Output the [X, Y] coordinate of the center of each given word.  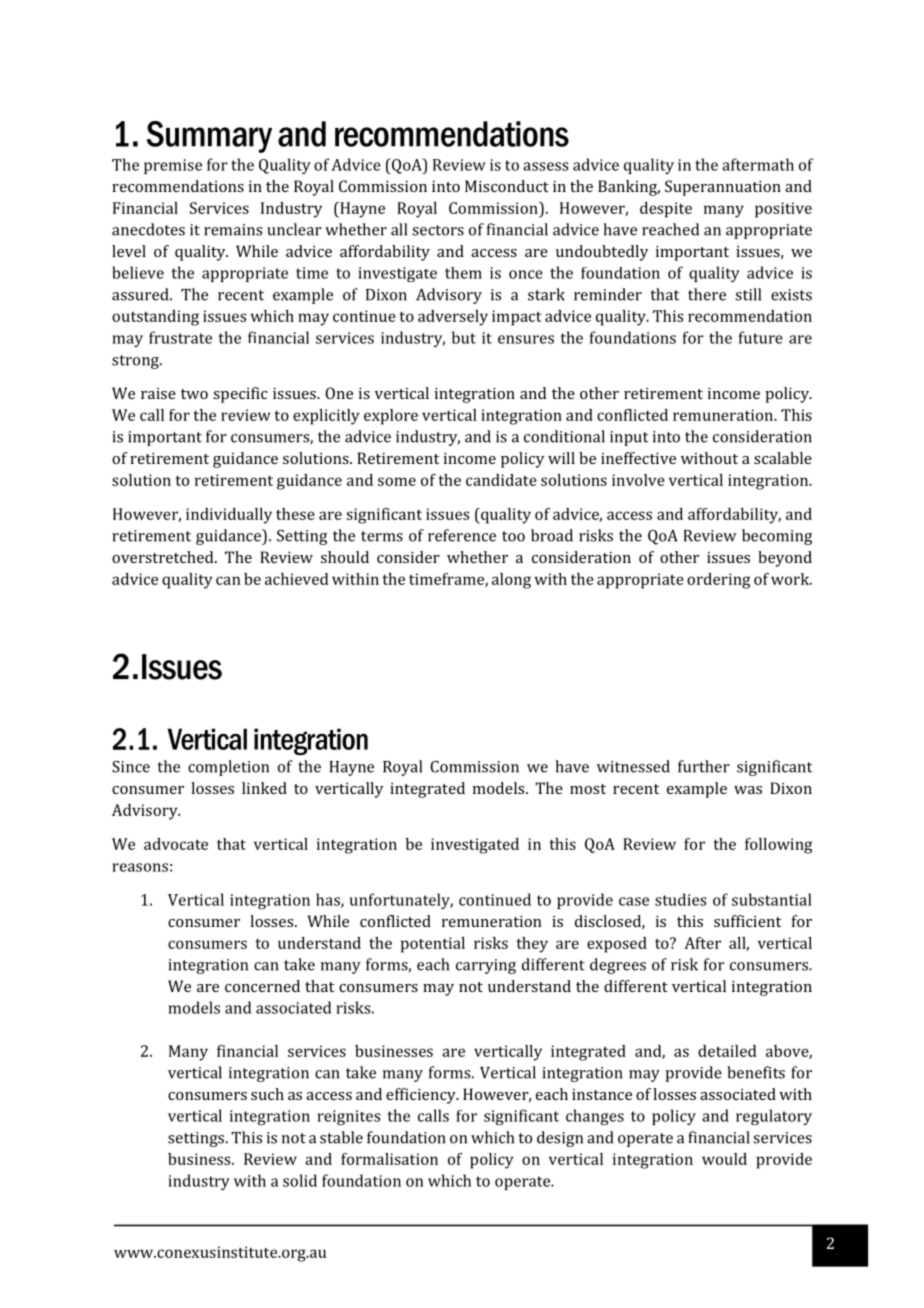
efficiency [422, 1096]
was [748, 790]
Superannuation [723, 188]
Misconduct [507, 186]
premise [173, 166]
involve [638, 480]
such [267, 1094]
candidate [501, 480]
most [588, 789]
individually [229, 516]
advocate [176, 844]
